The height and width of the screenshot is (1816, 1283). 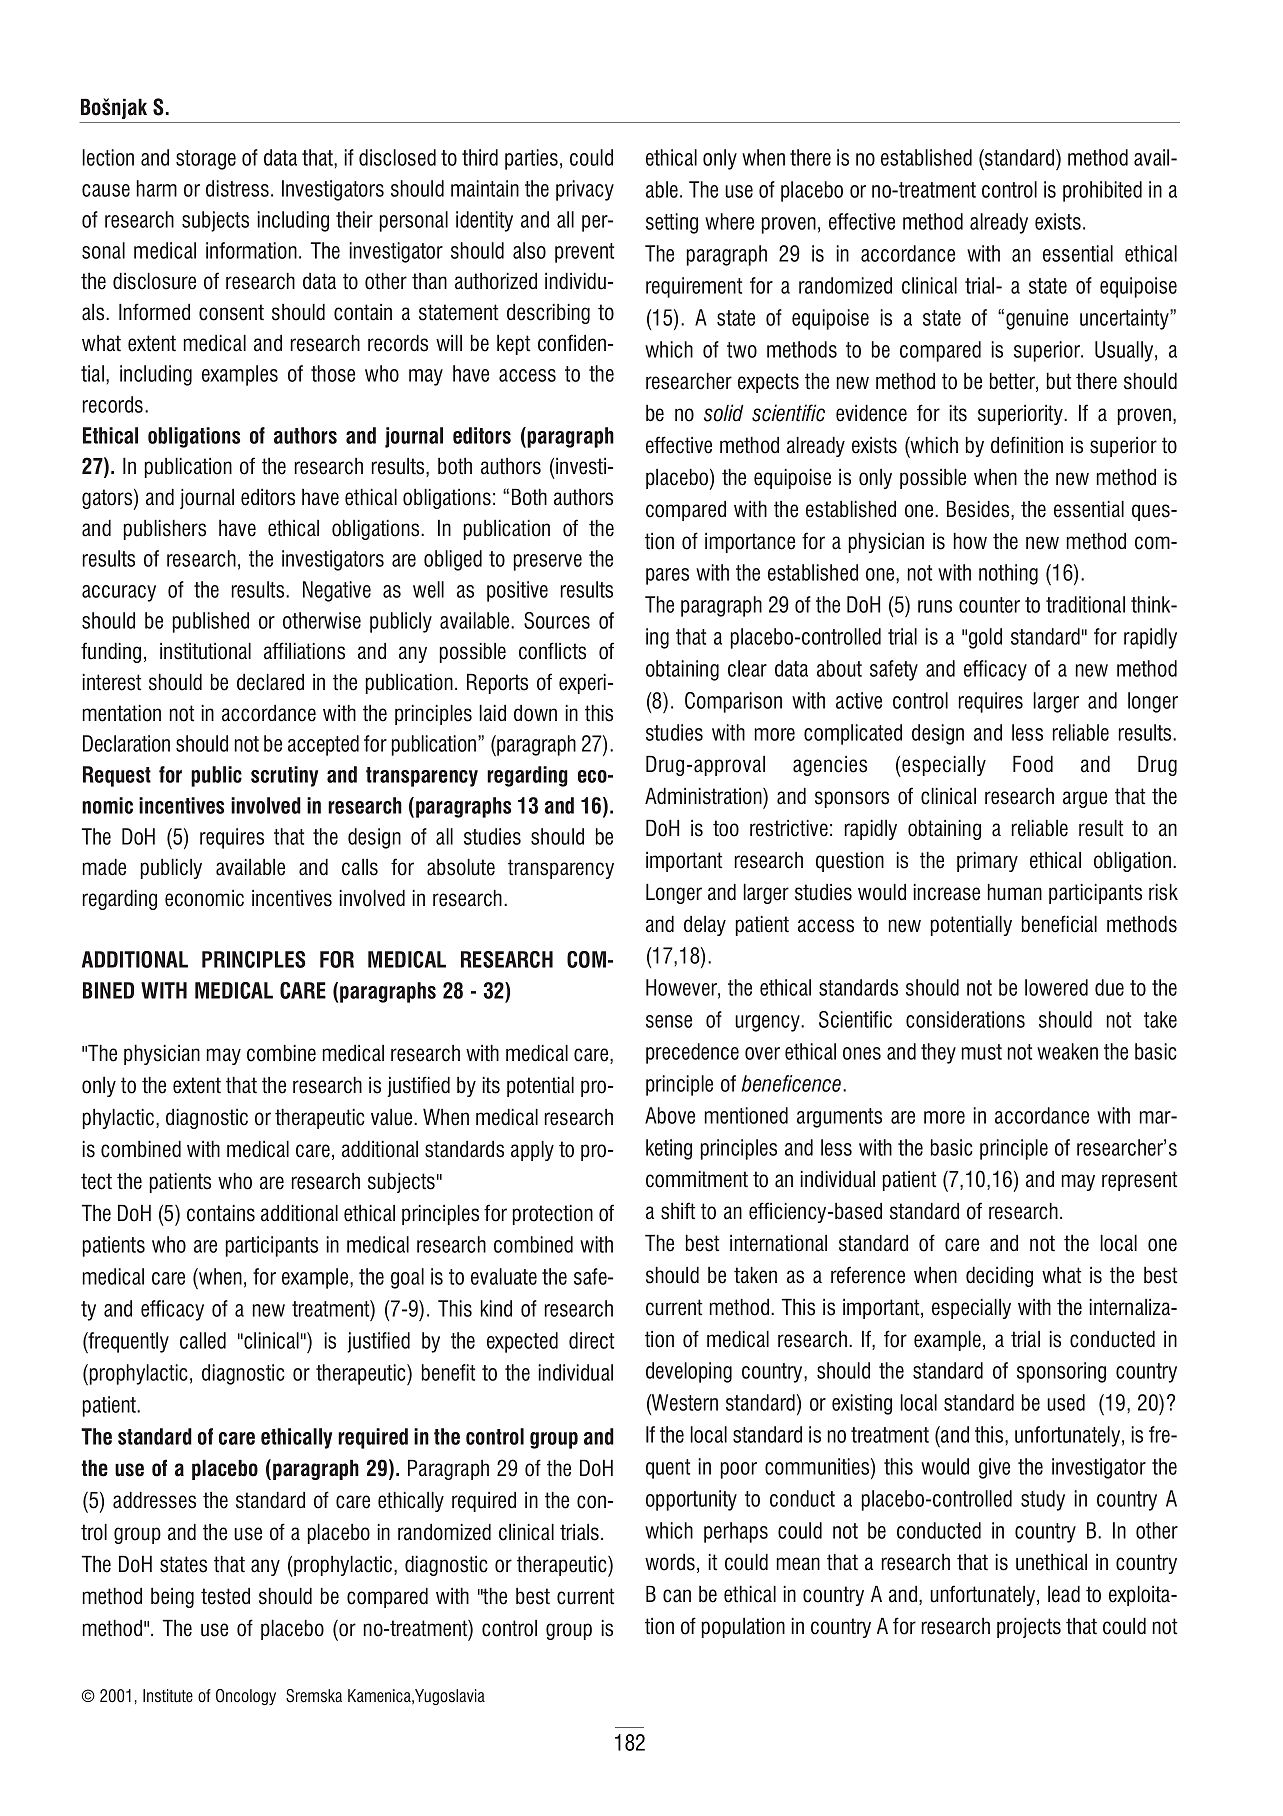 What do you see at coordinates (104, 867) in the screenshot?
I see `made` at bounding box center [104, 867].
